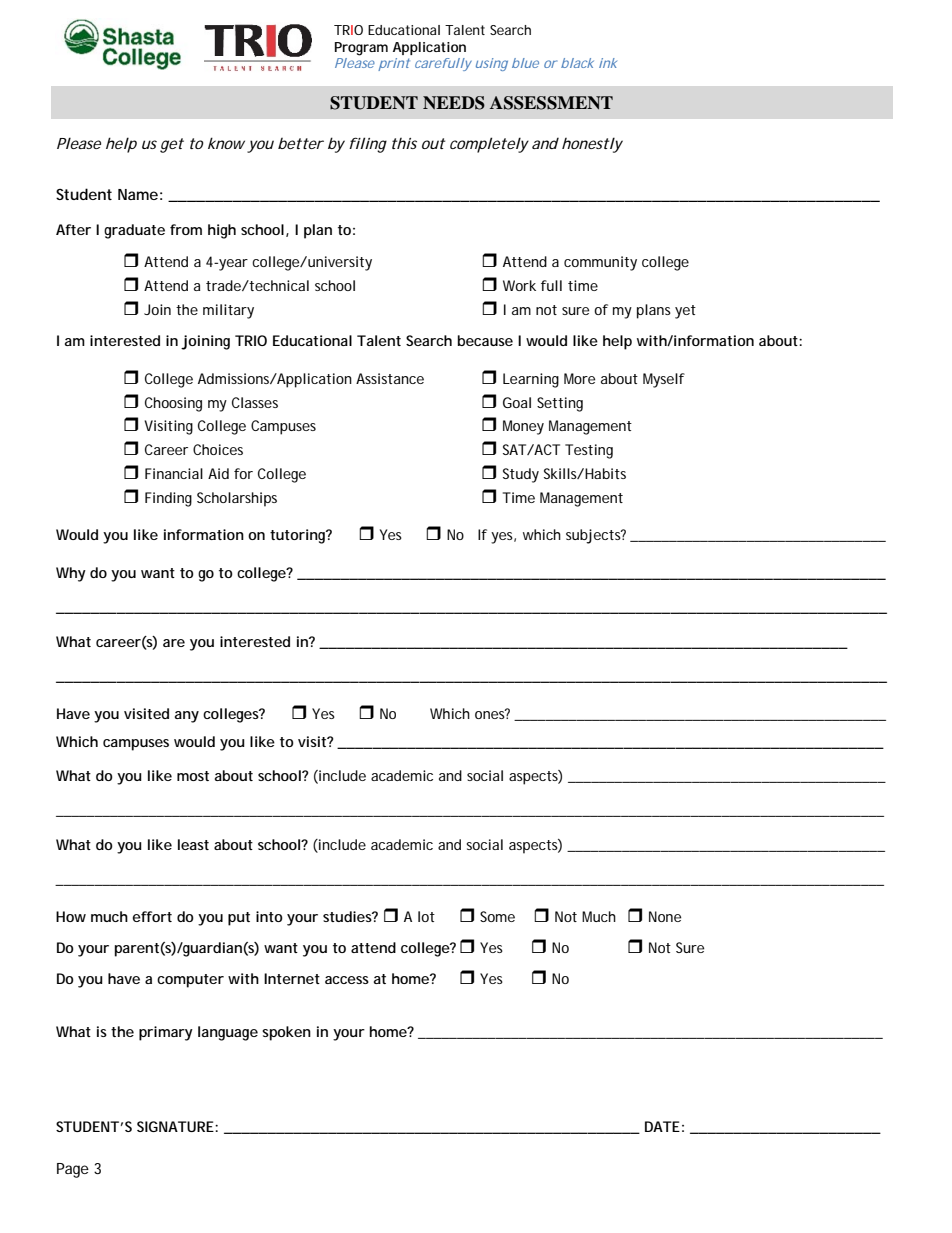 The image size is (952, 1233). Describe the element at coordinates (152, 916) in the image. I see `effort` at that location.
